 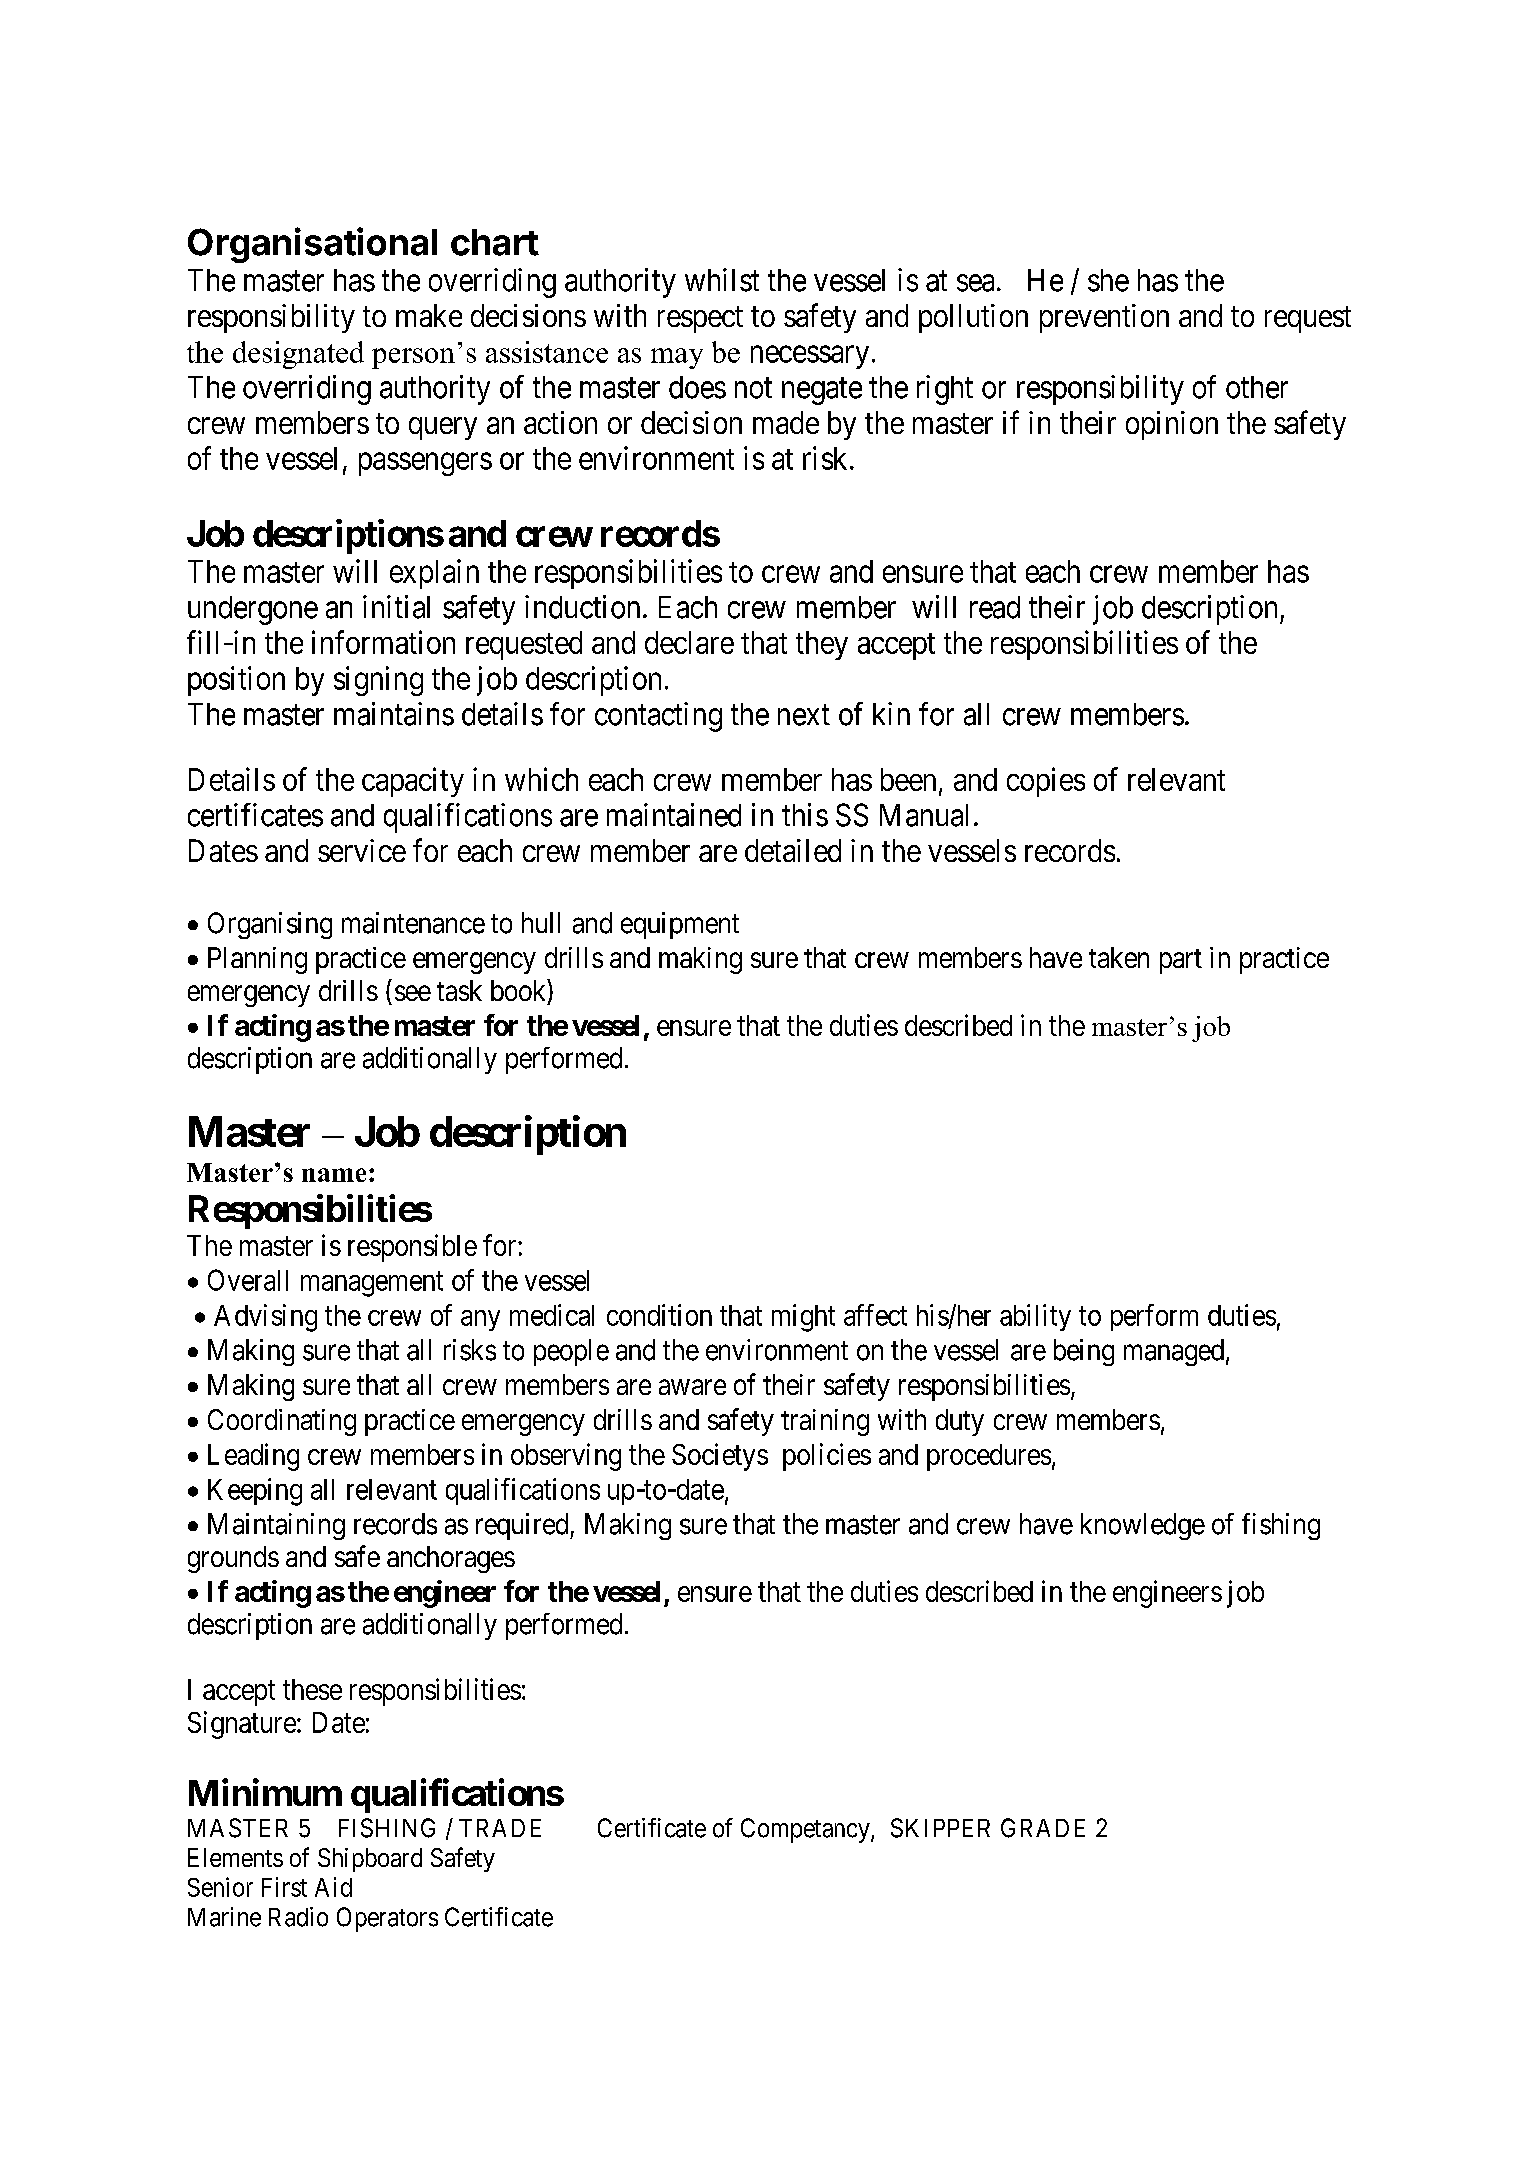 What do you see at coordinates (372, 1284) in the page?
I see `management` at bounding box center [372, 1284].
